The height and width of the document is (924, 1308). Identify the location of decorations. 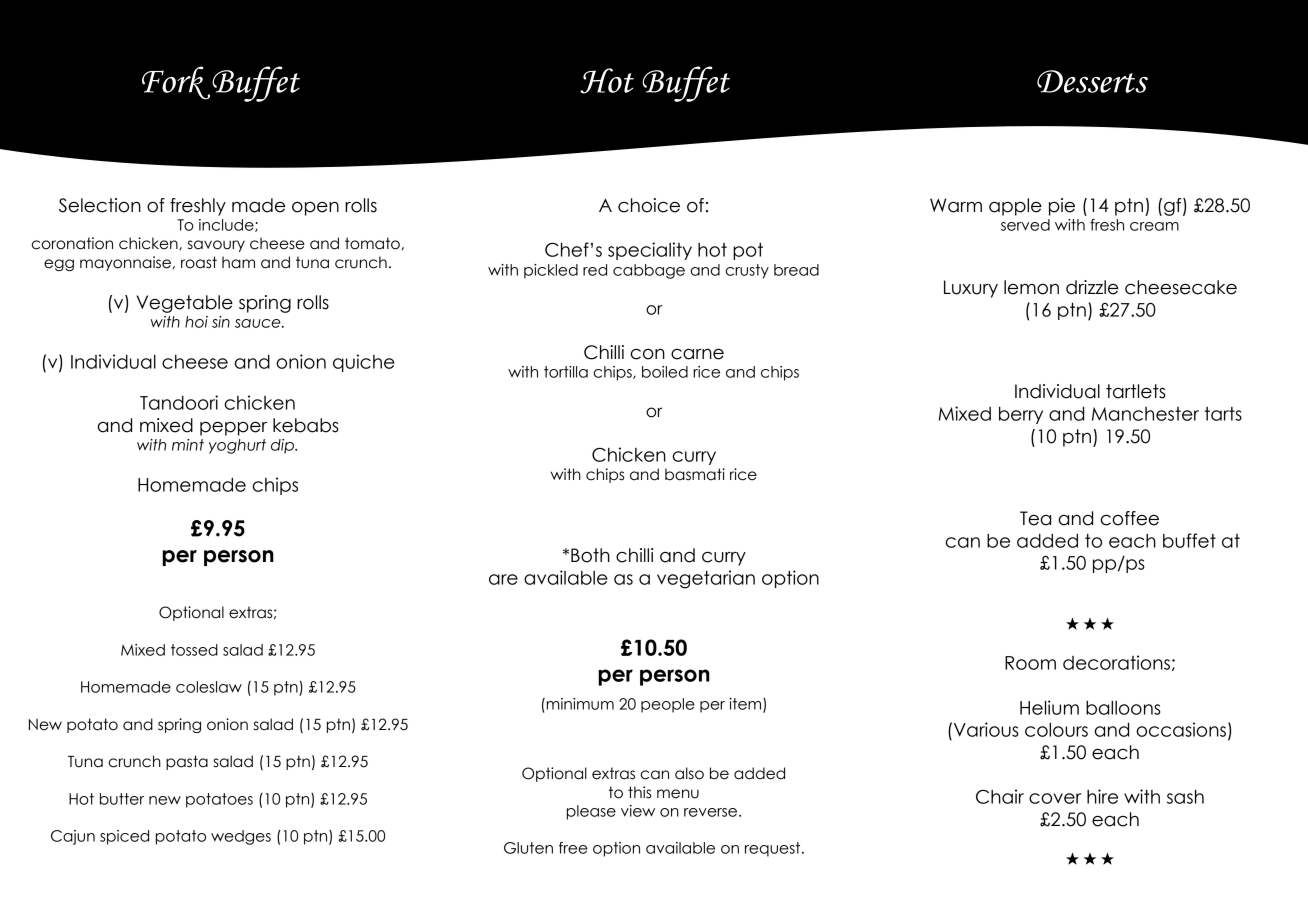
(1116, 662).
